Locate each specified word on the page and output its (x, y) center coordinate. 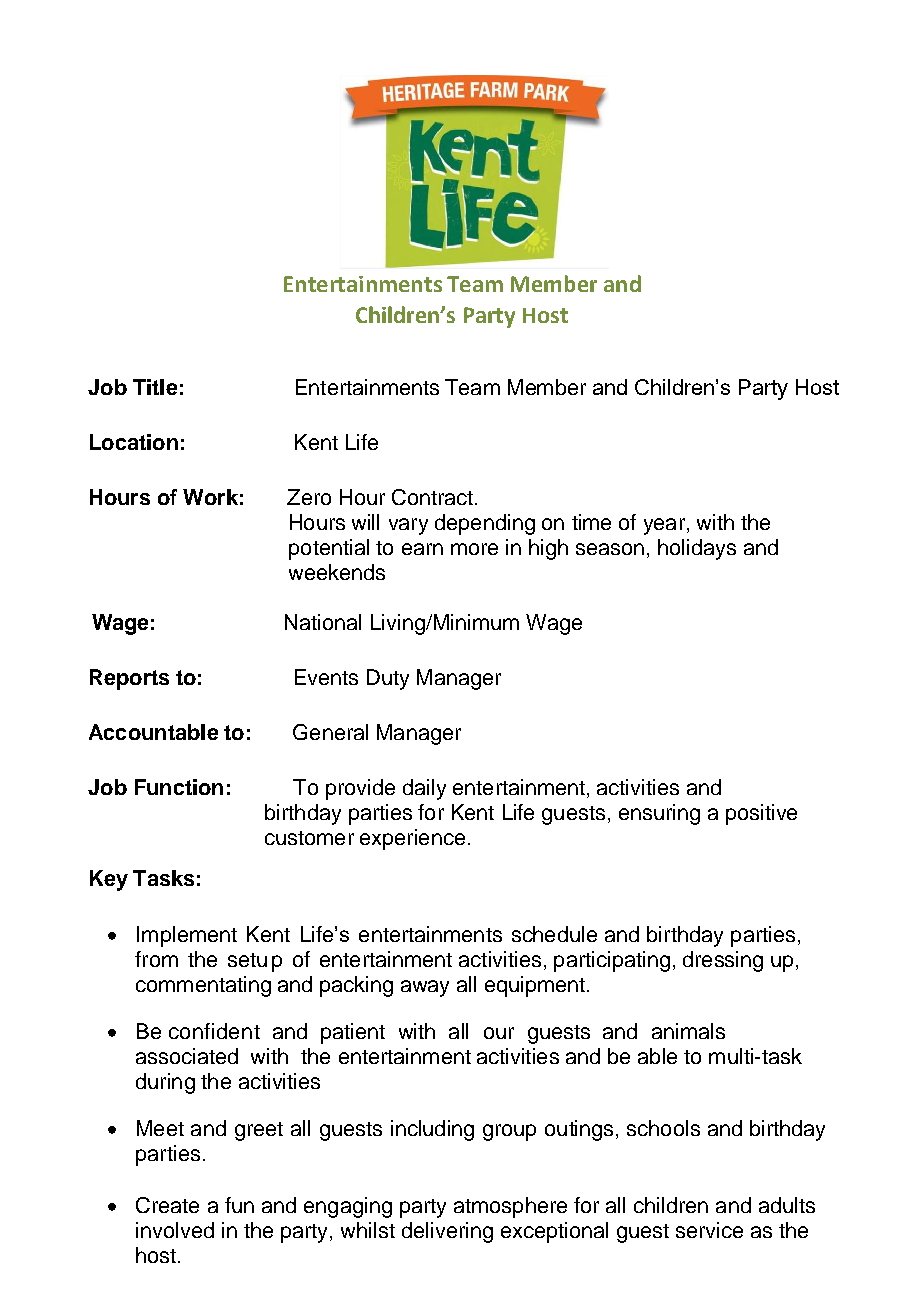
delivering (447, 1232)
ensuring (659, 814)
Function (179, 787)
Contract (432, 497)
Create (167, 1205)
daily (424, 789)
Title (155, 387)
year (664, 526)
